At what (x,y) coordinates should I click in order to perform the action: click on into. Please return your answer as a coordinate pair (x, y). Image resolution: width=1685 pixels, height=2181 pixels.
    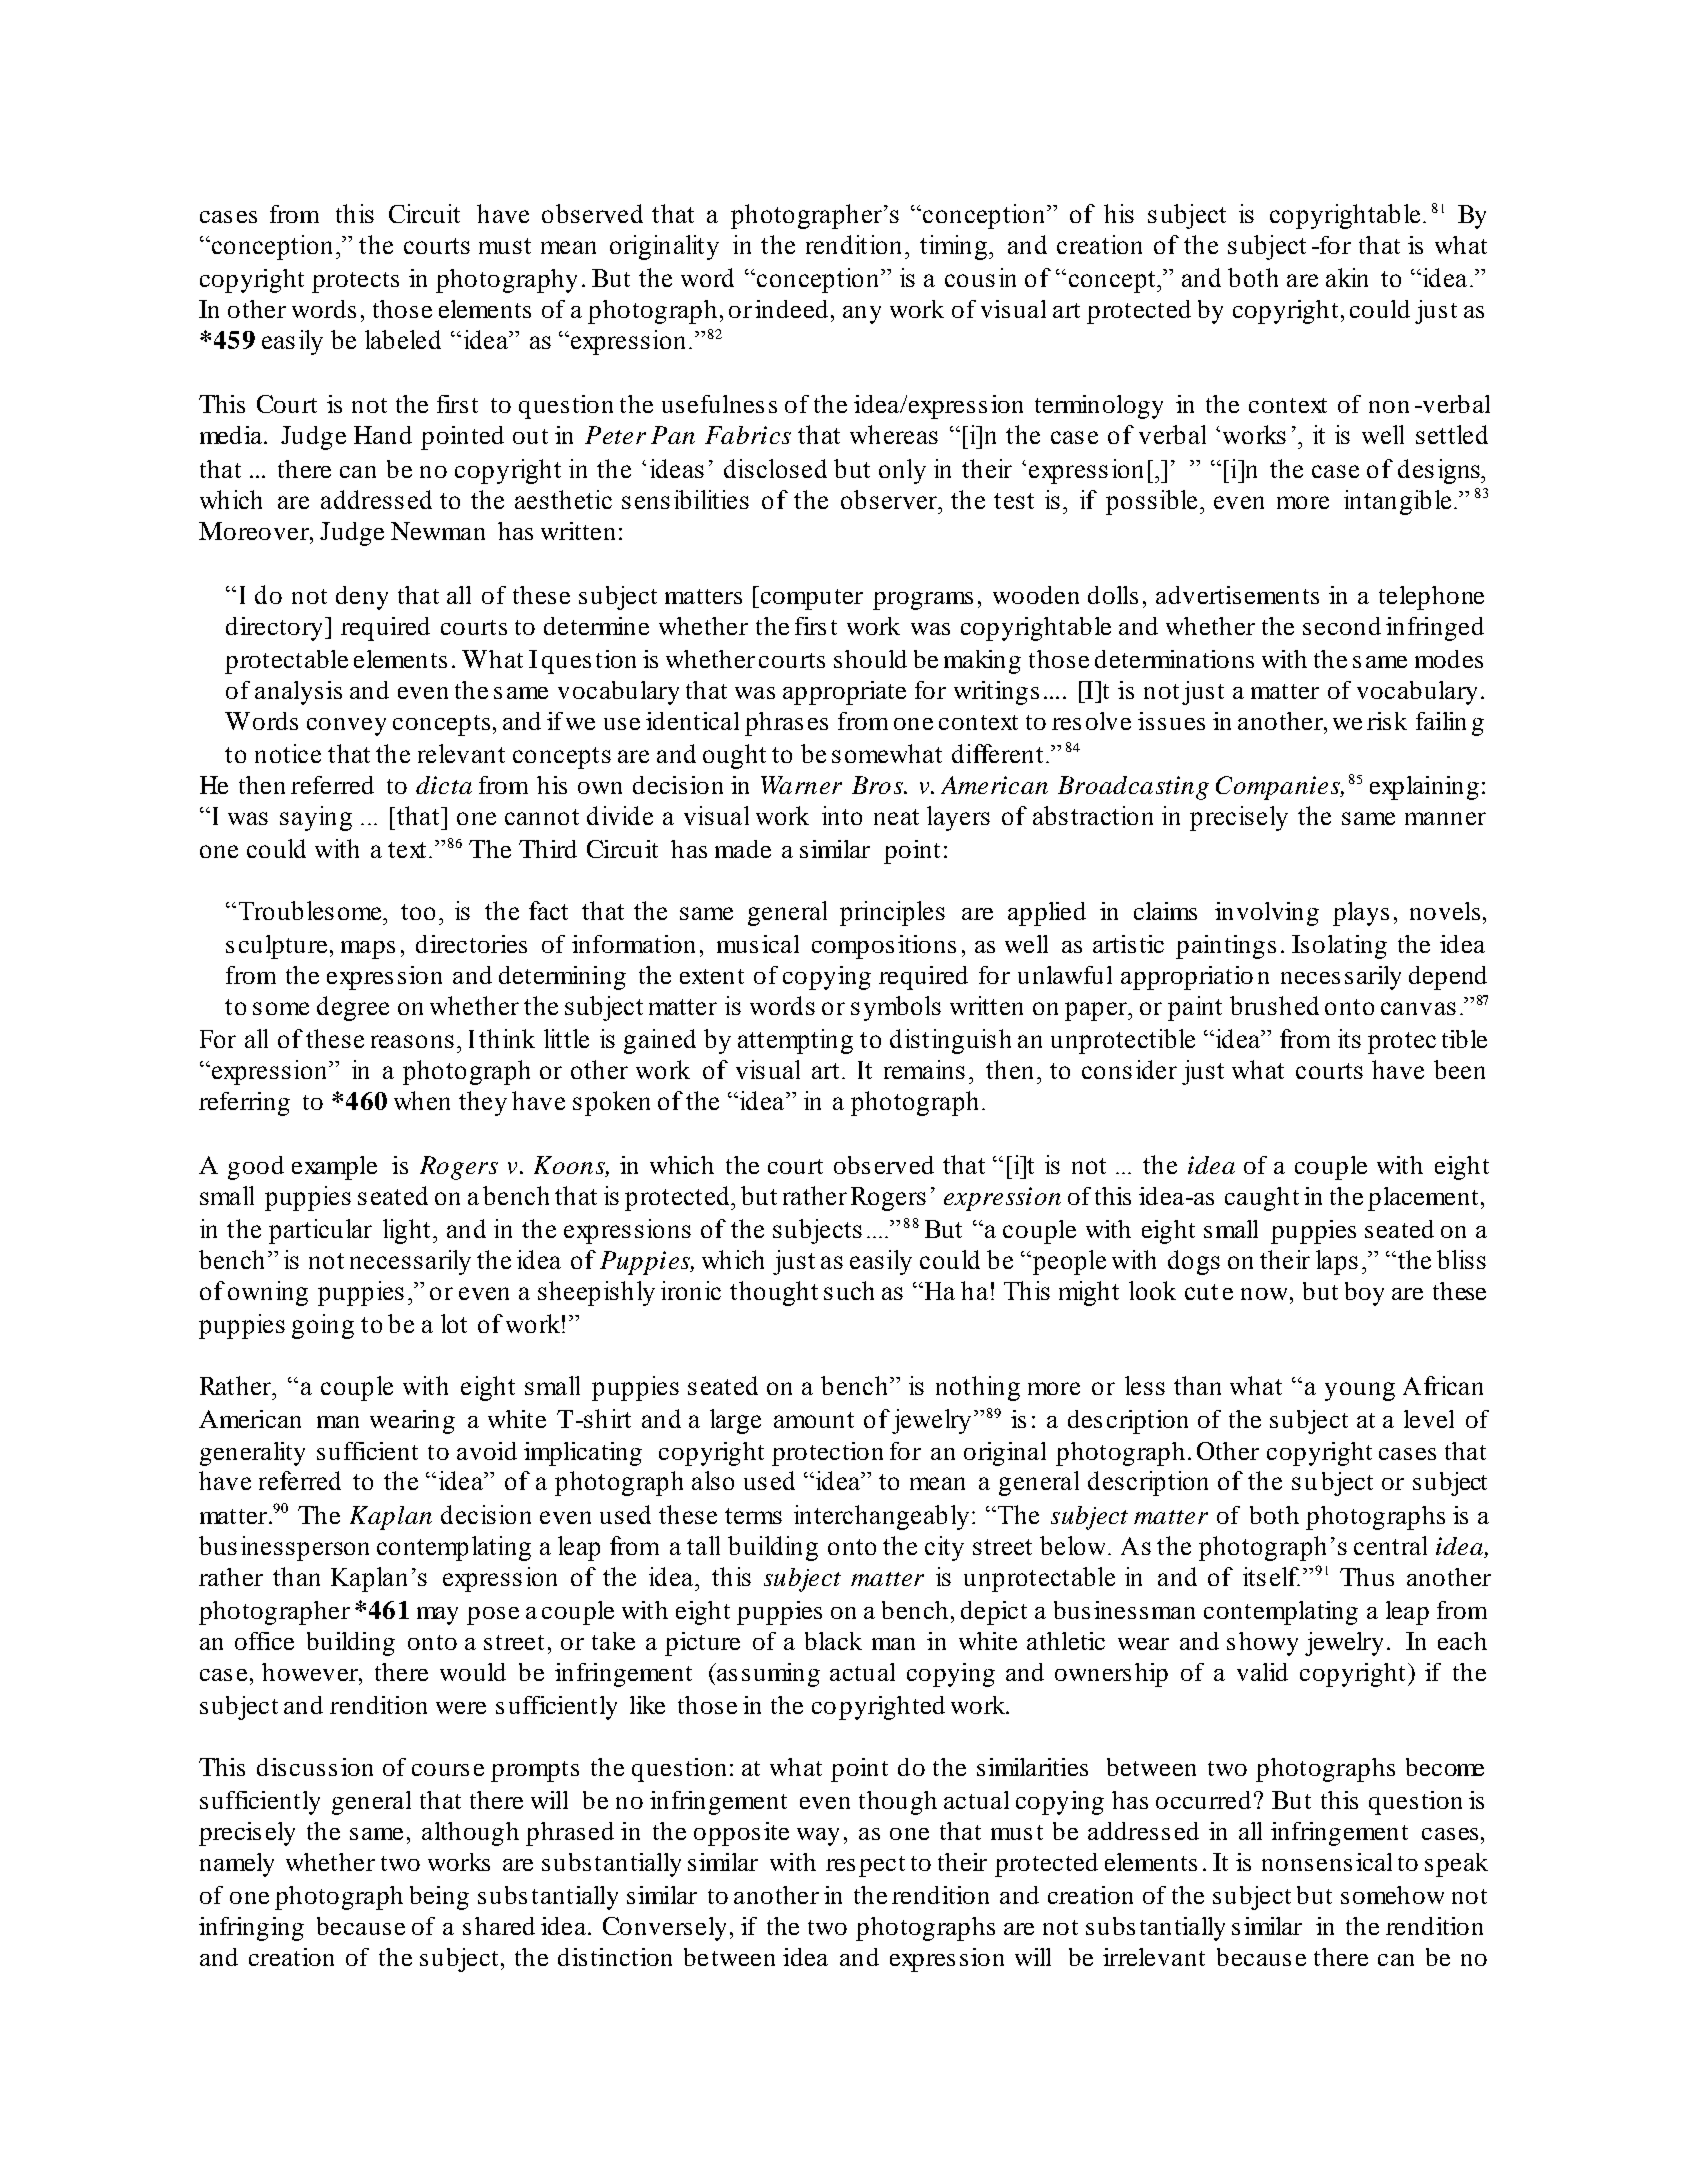
    Looking at the image, I should click on (842, 815).
